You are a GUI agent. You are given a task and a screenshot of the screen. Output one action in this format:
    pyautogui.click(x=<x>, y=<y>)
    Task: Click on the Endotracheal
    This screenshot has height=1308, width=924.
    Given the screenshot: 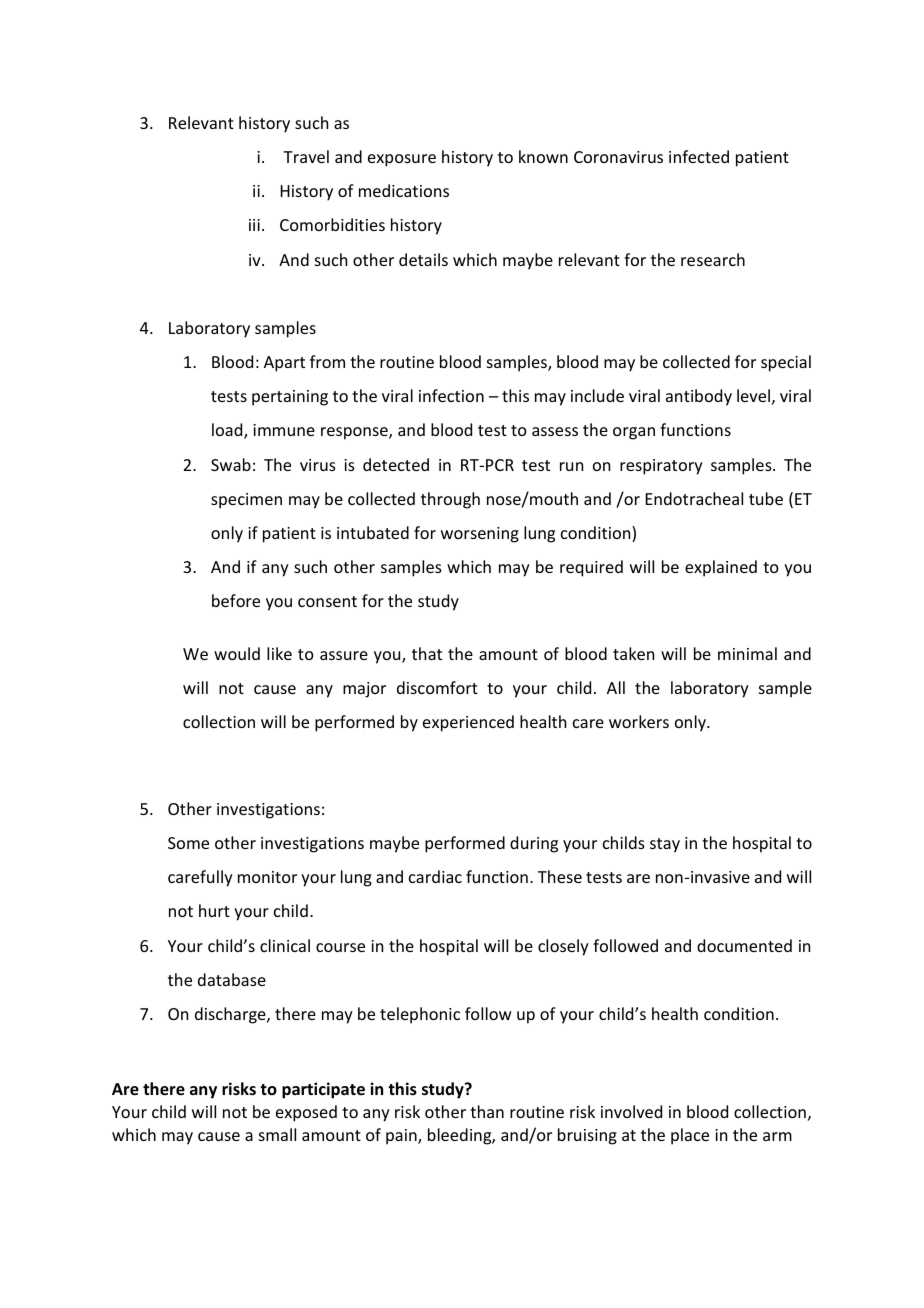 What is the action you would take?
    pyautogui.click(x=694, y=498)
